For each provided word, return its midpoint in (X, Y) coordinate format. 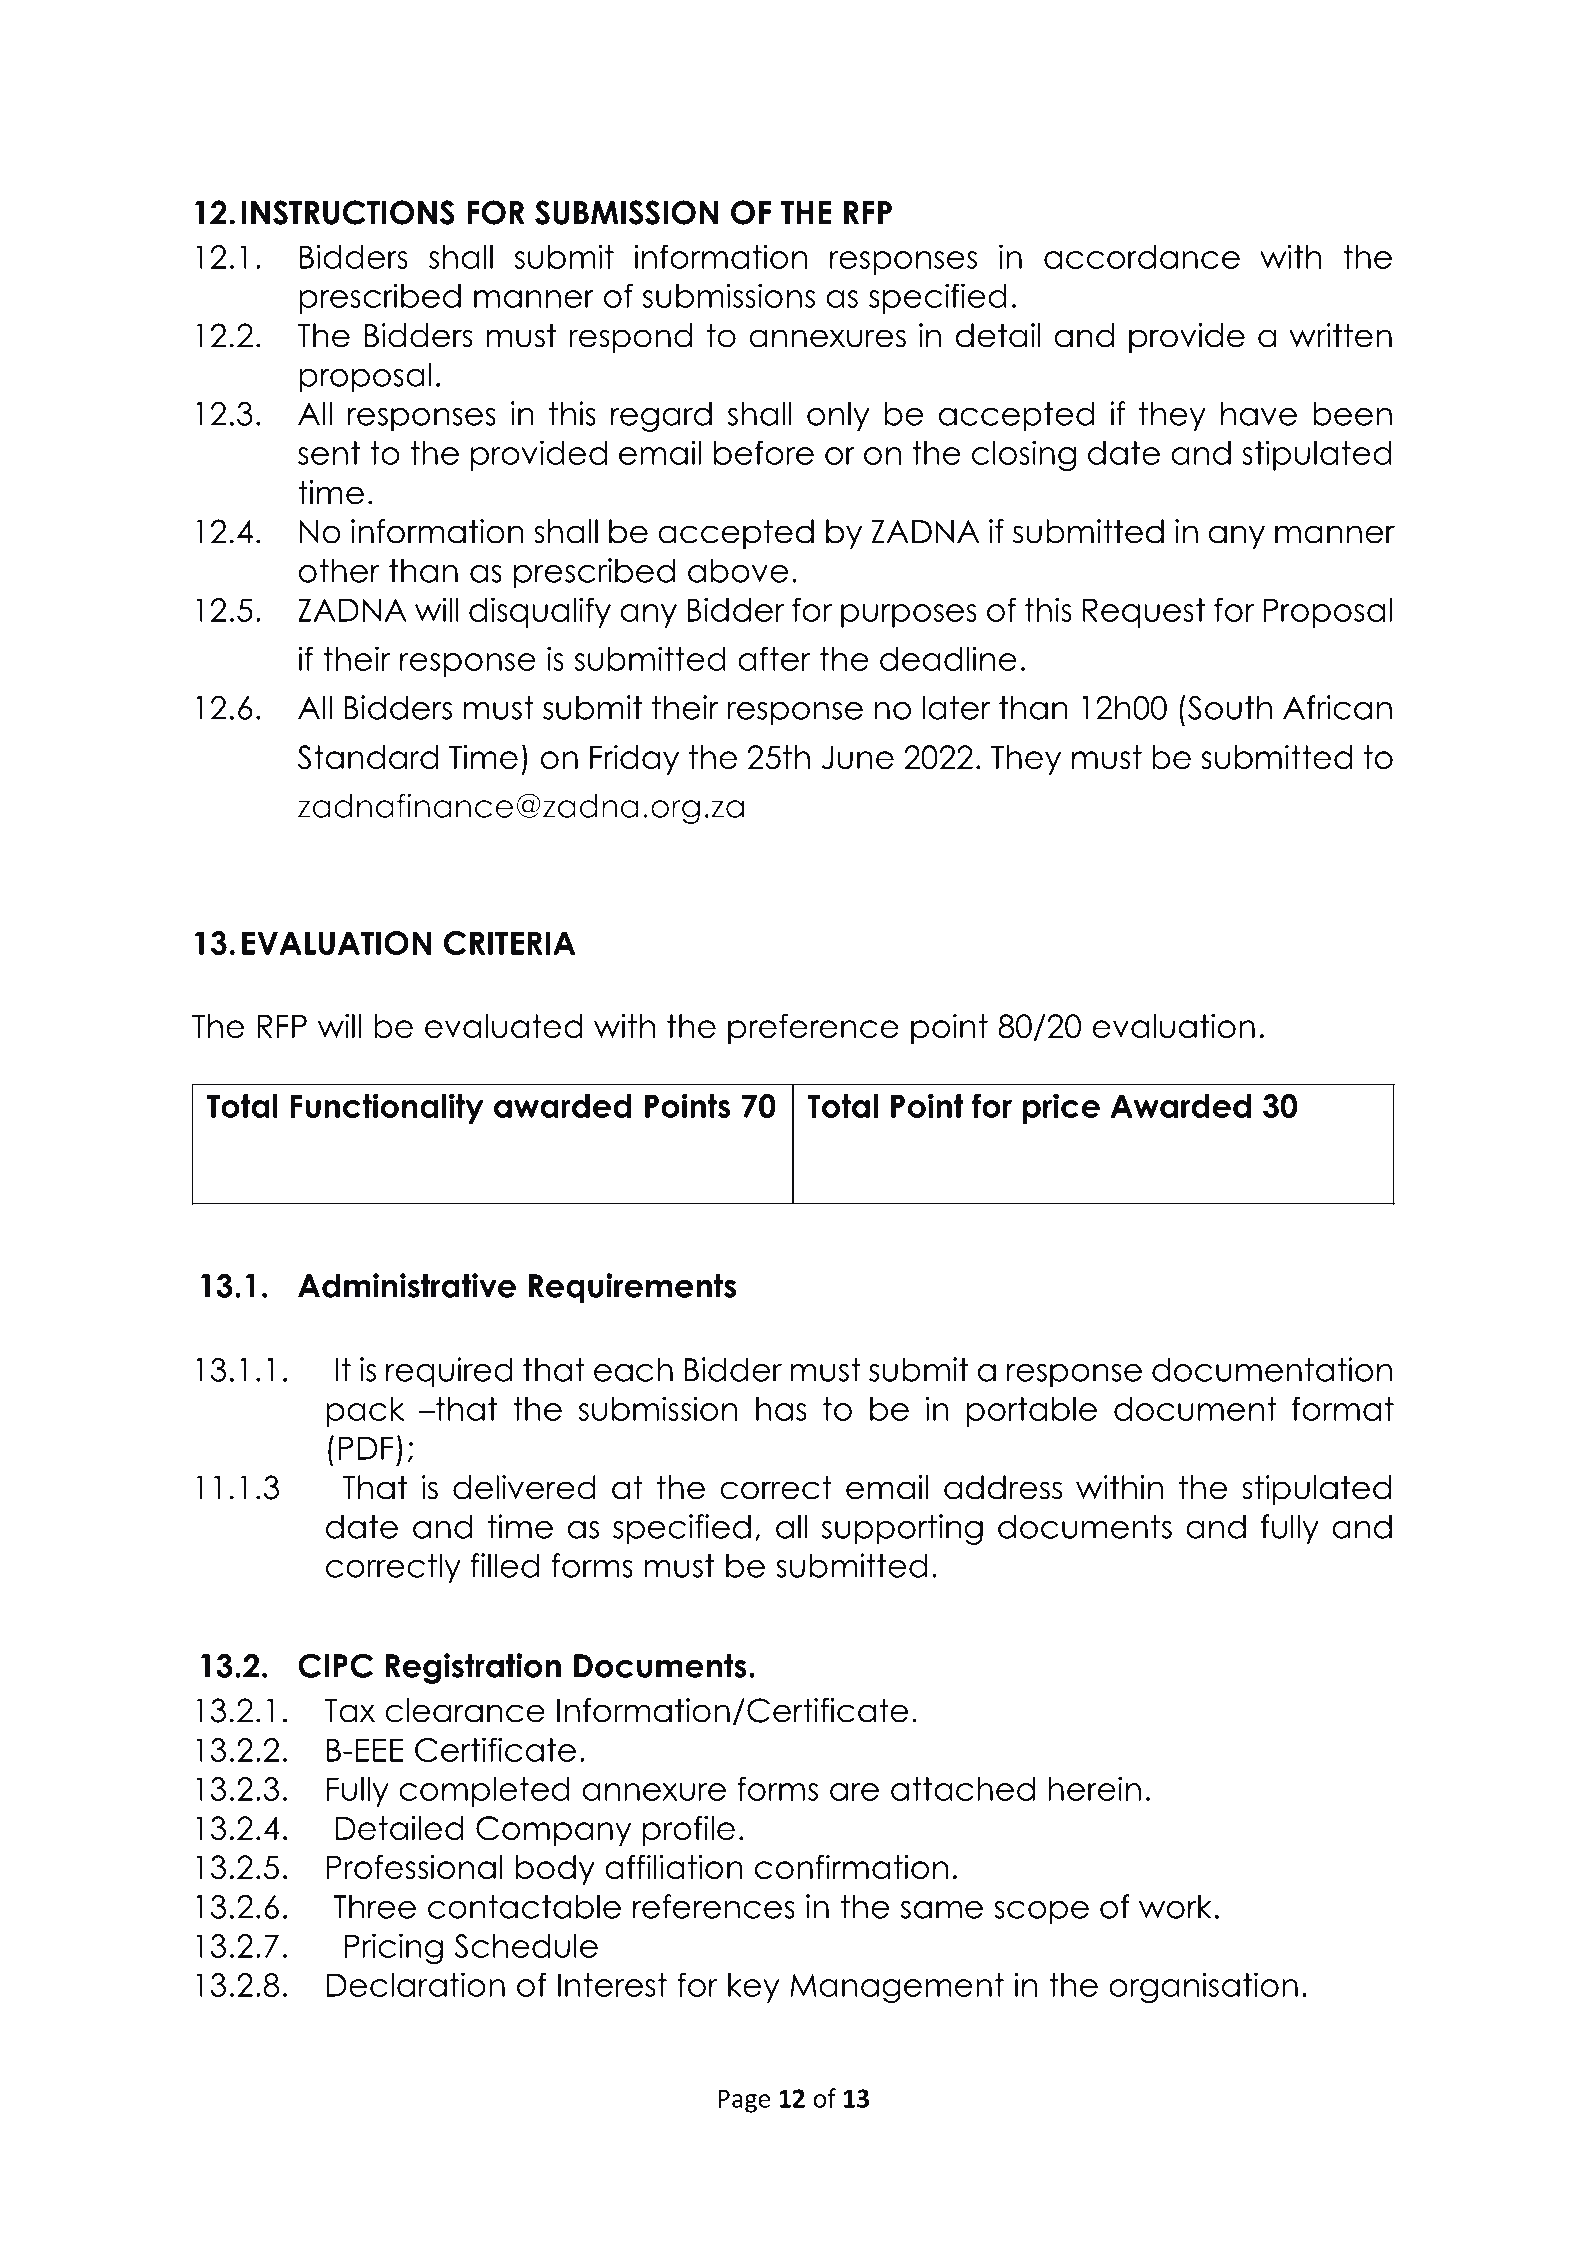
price (1061, 1108)
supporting (902, 1529)
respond (630, 338)
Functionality (387, 1108)
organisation (1203, 1987)
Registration (473, 1668)
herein (1094, 1788)
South (1228, 707)
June (858, 757)
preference (813, 1028)
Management (897, 1988)
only (838, 416)
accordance (1142, 257)
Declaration (416, 1984)
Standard (368, 757)
